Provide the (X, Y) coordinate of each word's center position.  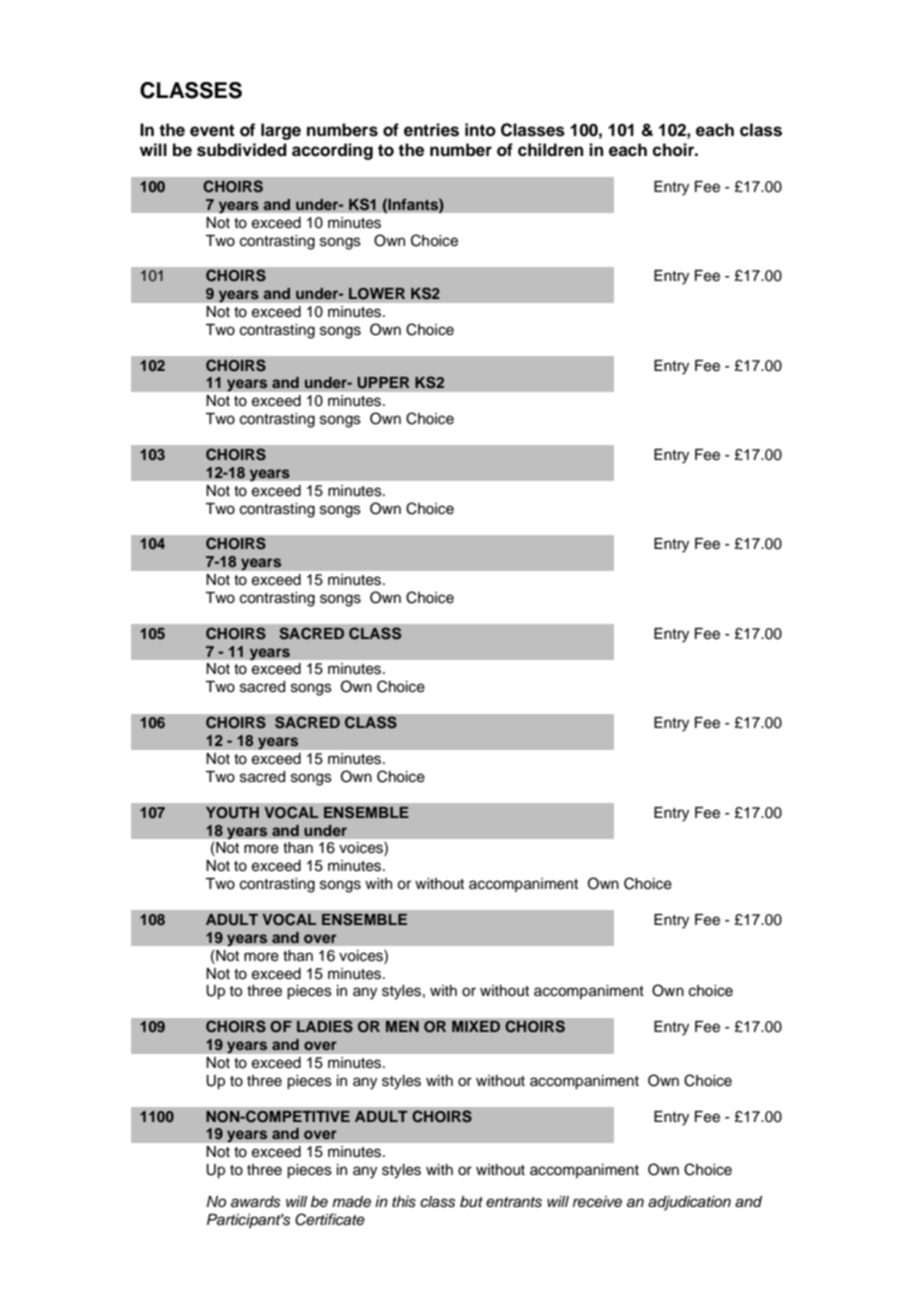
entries (431, 130)
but (471, 1202)
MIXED (476, 1026)
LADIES (325, 1026)
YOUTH (232, 813)
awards (255, 1202)
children (550, 150)
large (281, 131)
